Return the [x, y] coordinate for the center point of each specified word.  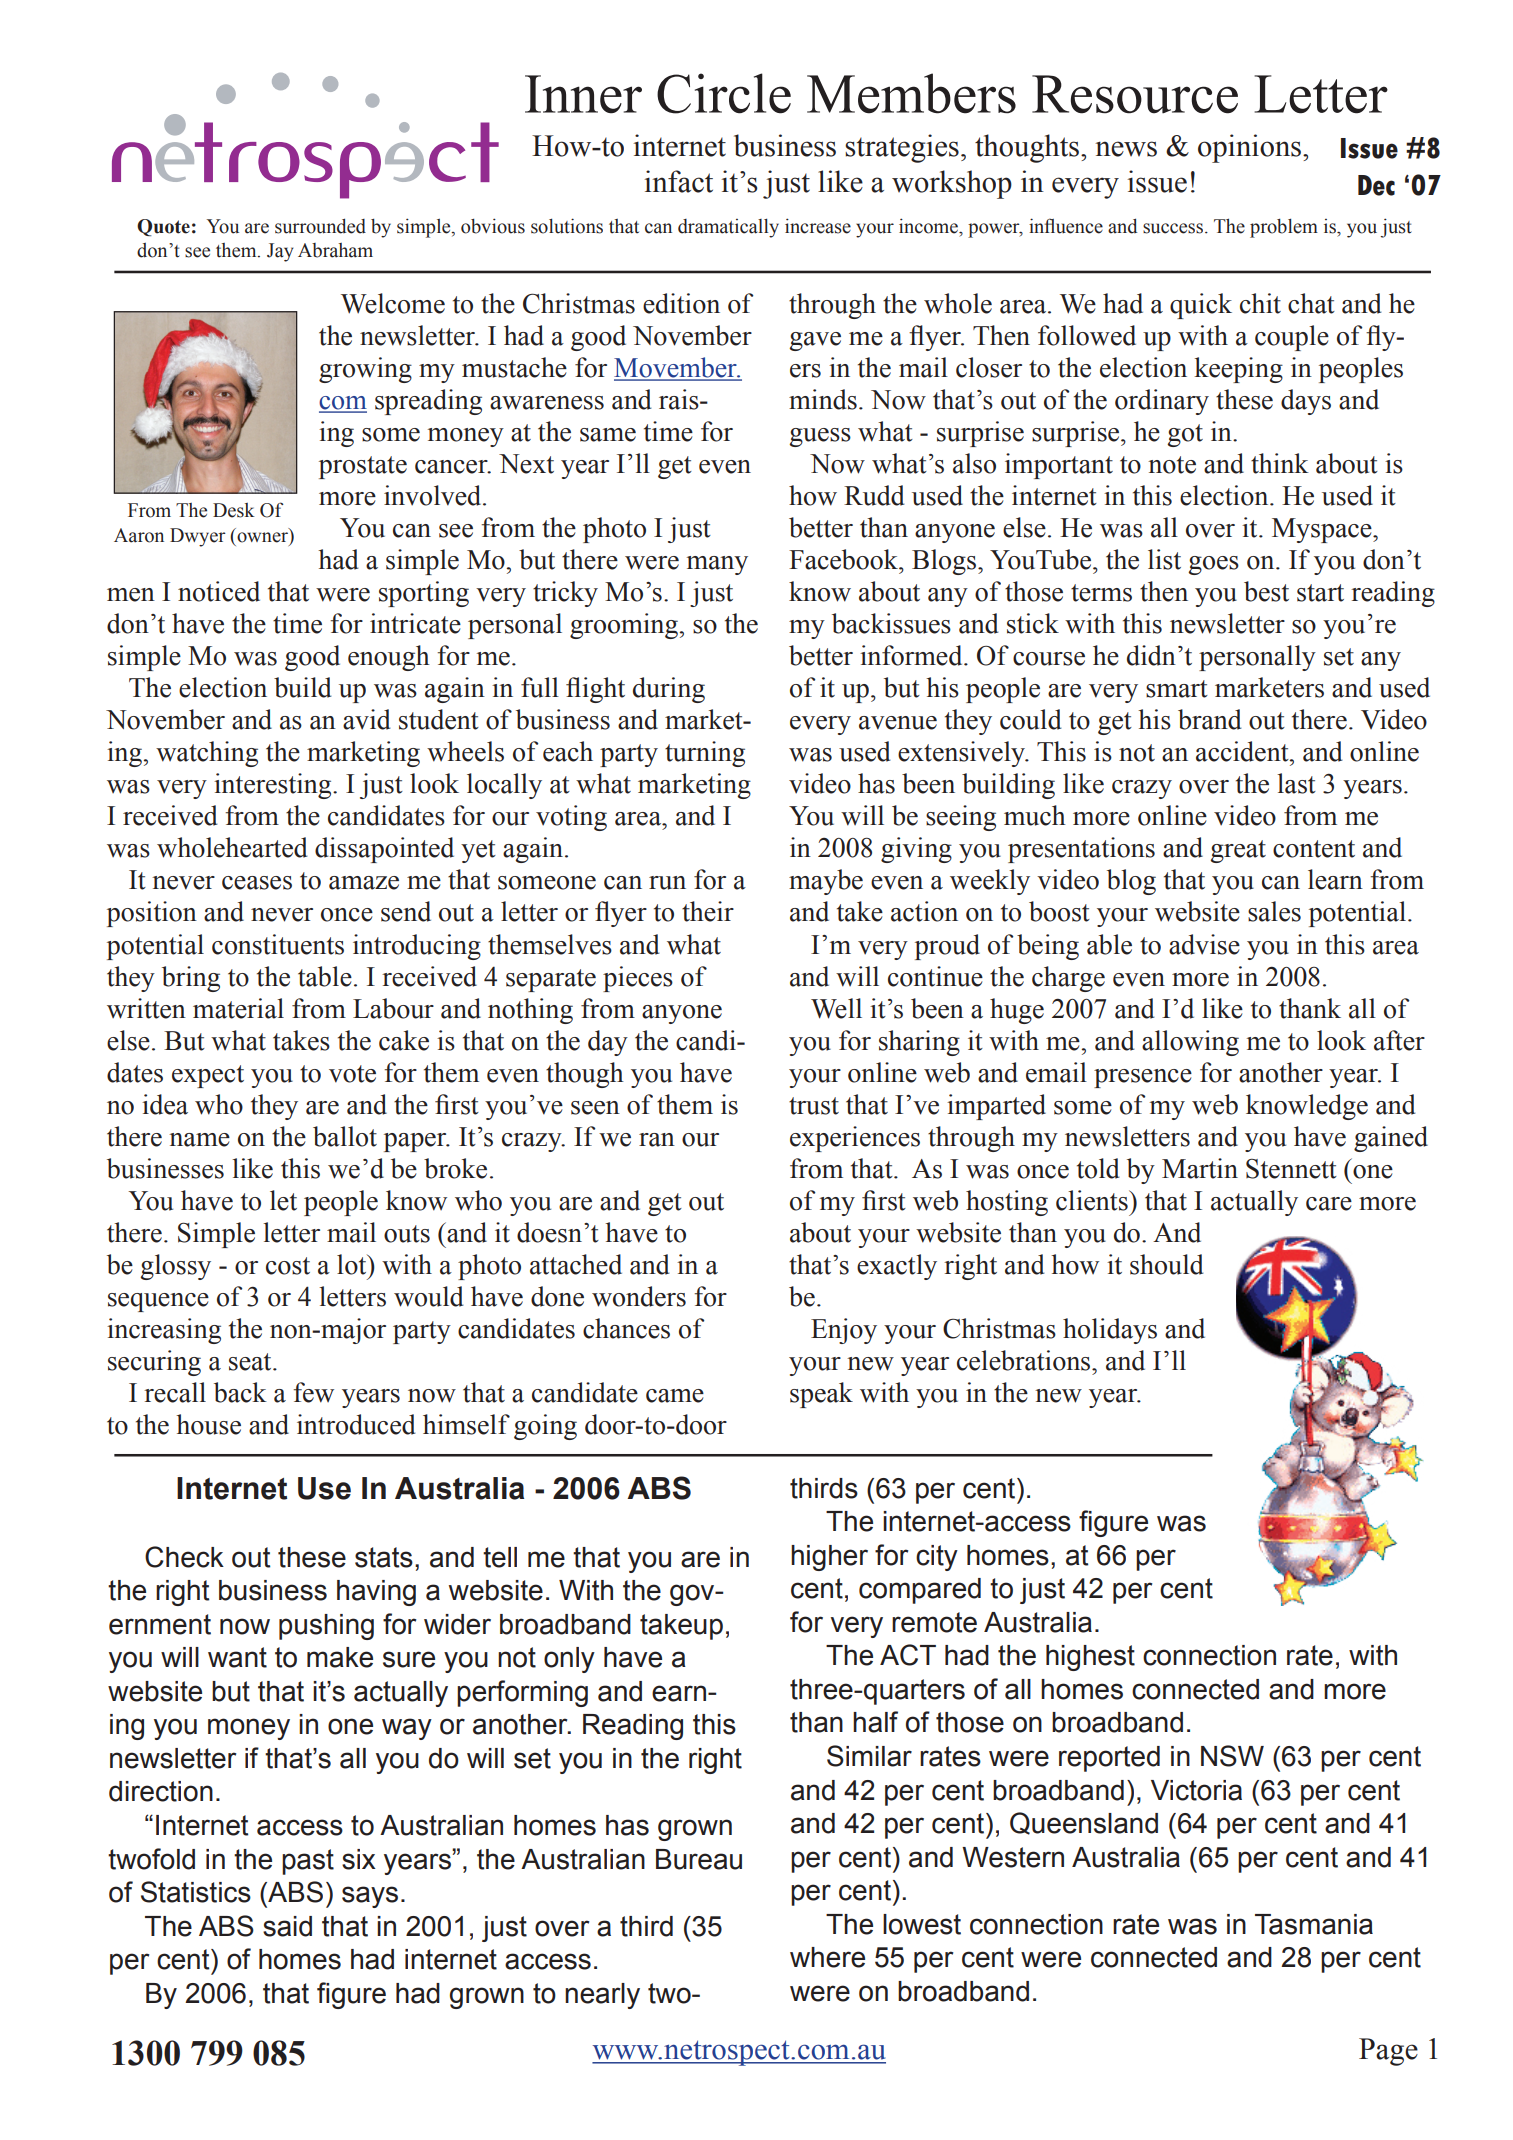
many [717, 565]
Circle [724, 93]
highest [1090, 1658]
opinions [1251, 148]
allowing [1190, 1043]
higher [829, 1558]
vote [352, 1074]
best [1266, 591]
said [287, 1926]
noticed [219, 591]
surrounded [320, 226]
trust [814, 1106]
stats [384, 1557]
